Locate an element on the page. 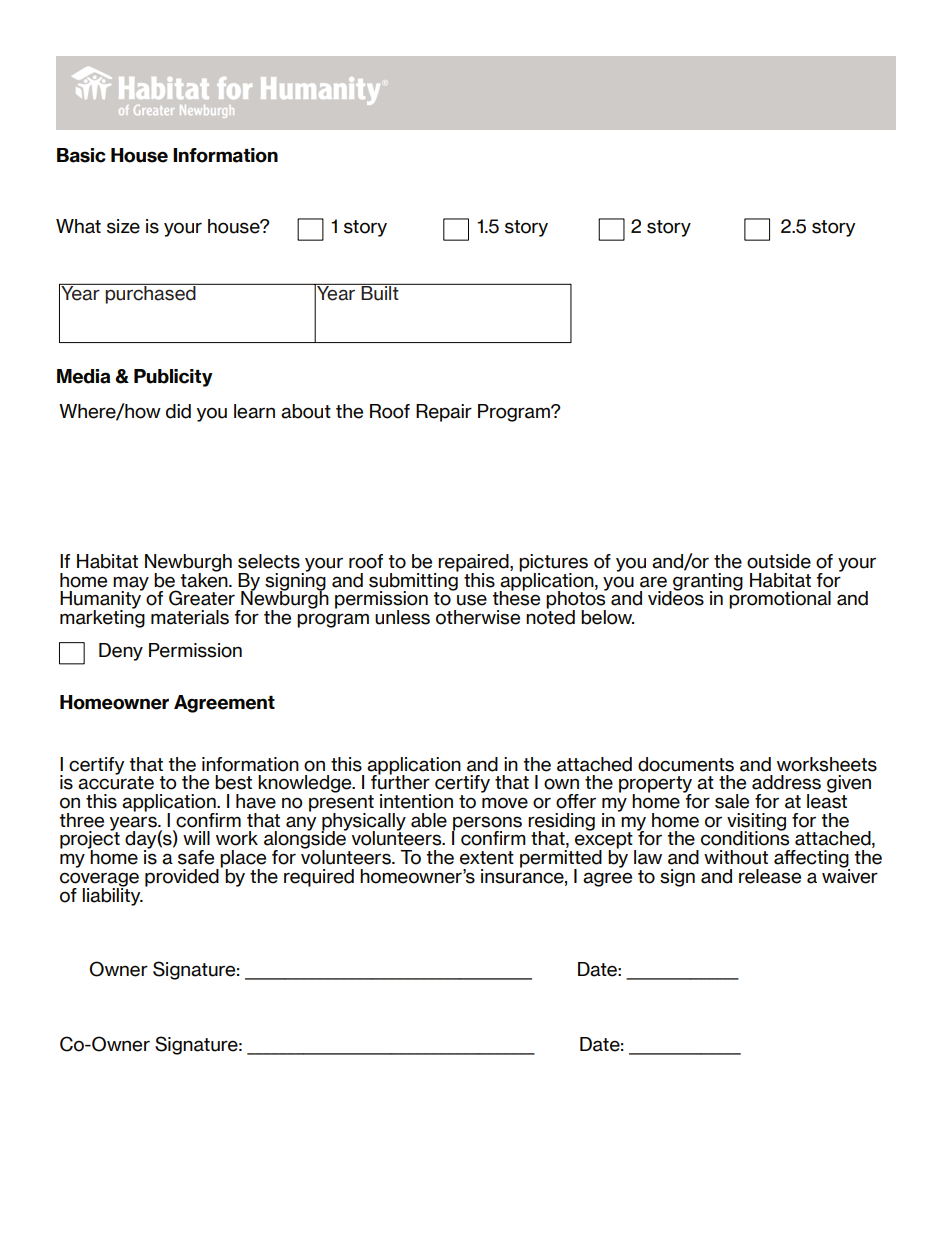 The width and height of the page is (952, 1233). documents is located at coordinates (686, 764).
